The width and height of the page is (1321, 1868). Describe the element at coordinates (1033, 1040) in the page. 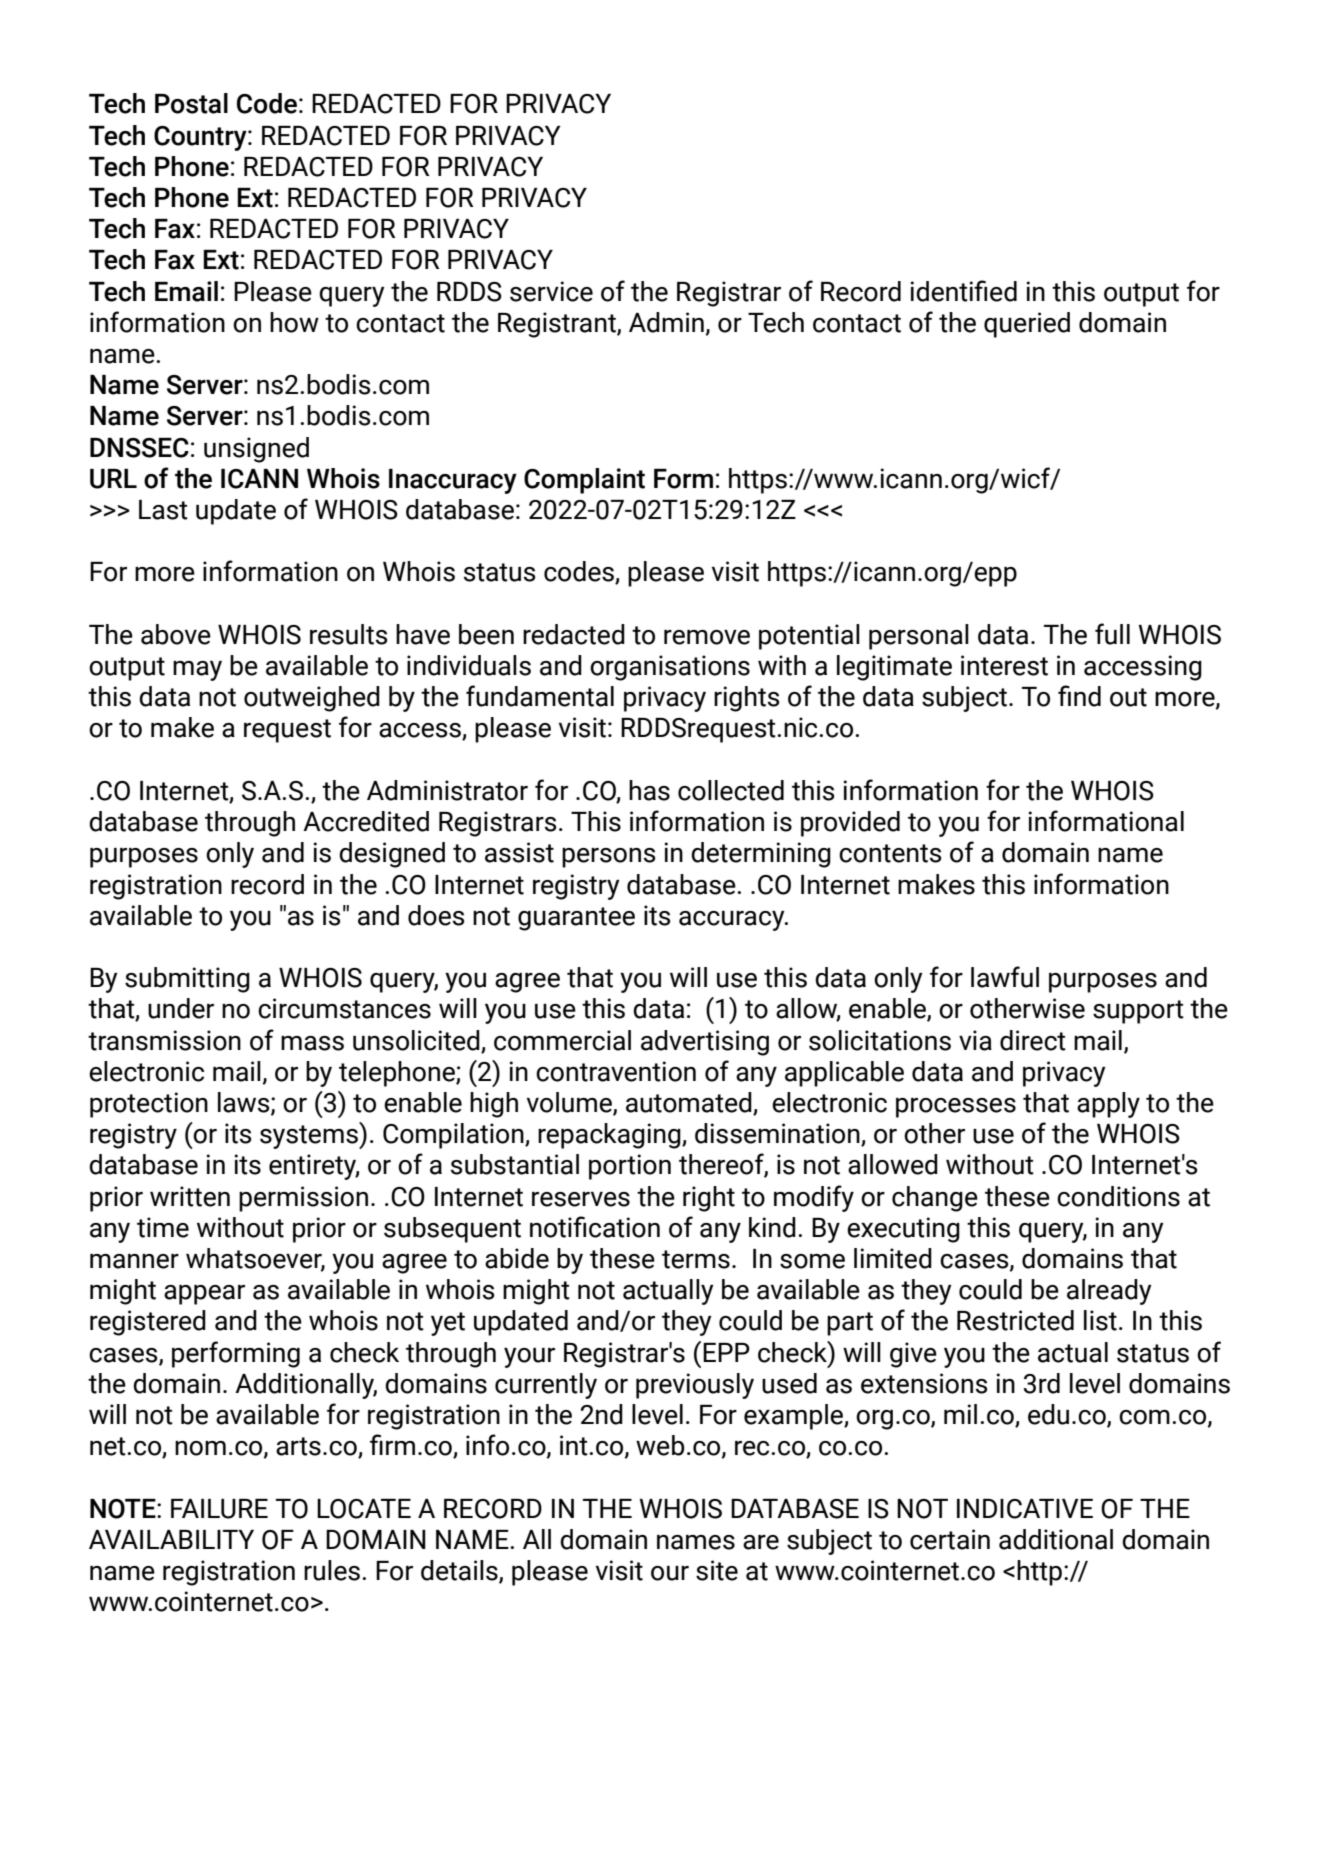

I see `direct` at that location.
